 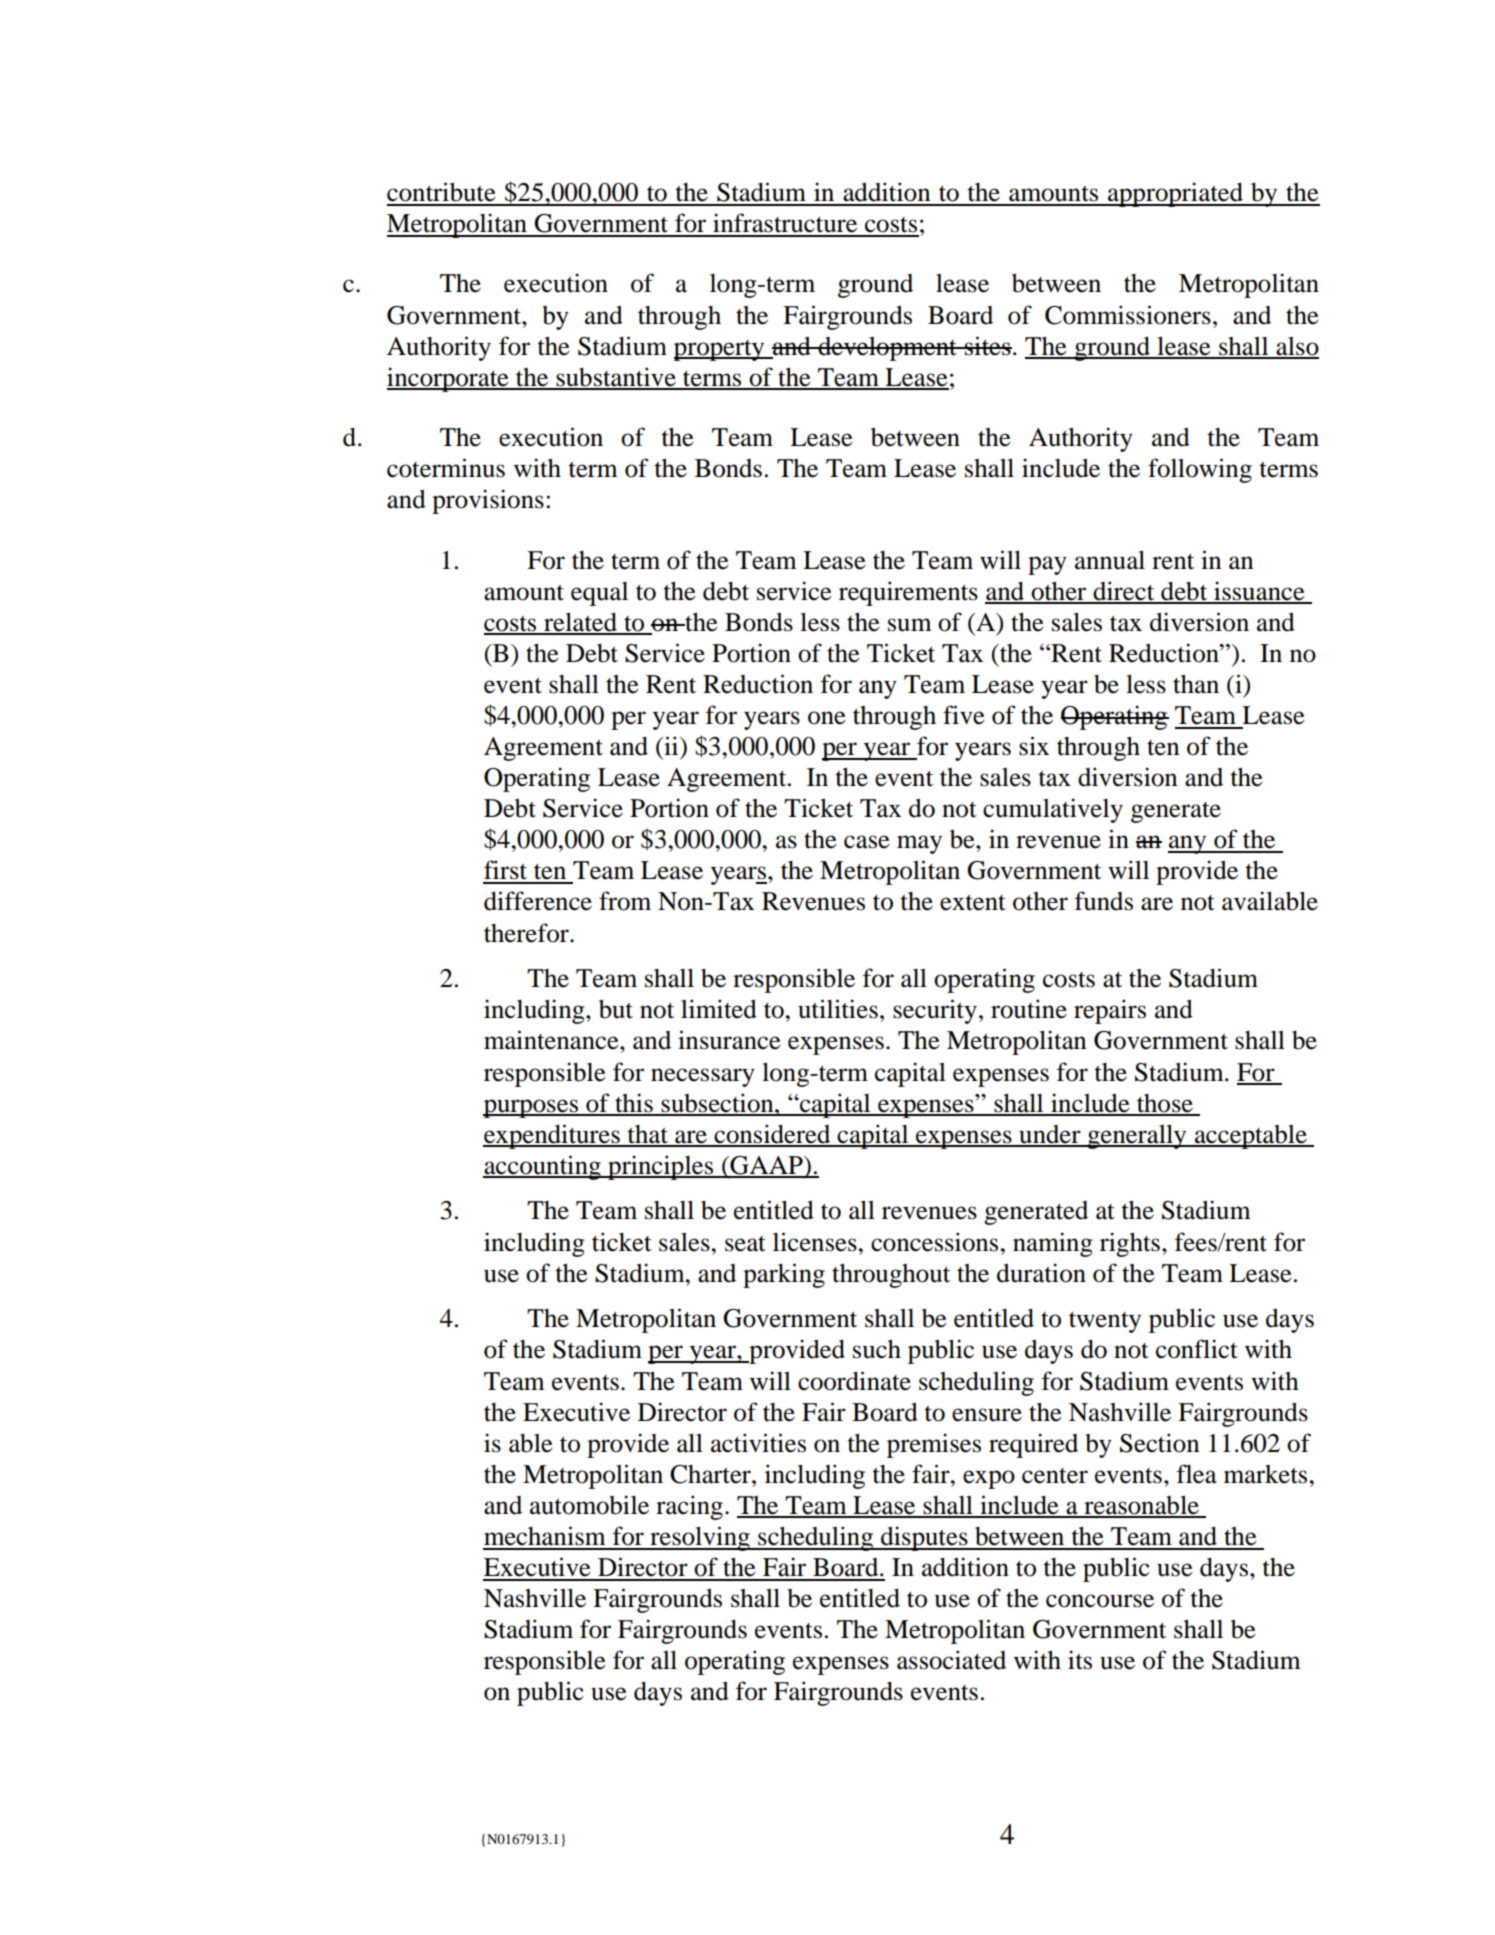 I want to click on therefor, so click(x=527, y=933).
